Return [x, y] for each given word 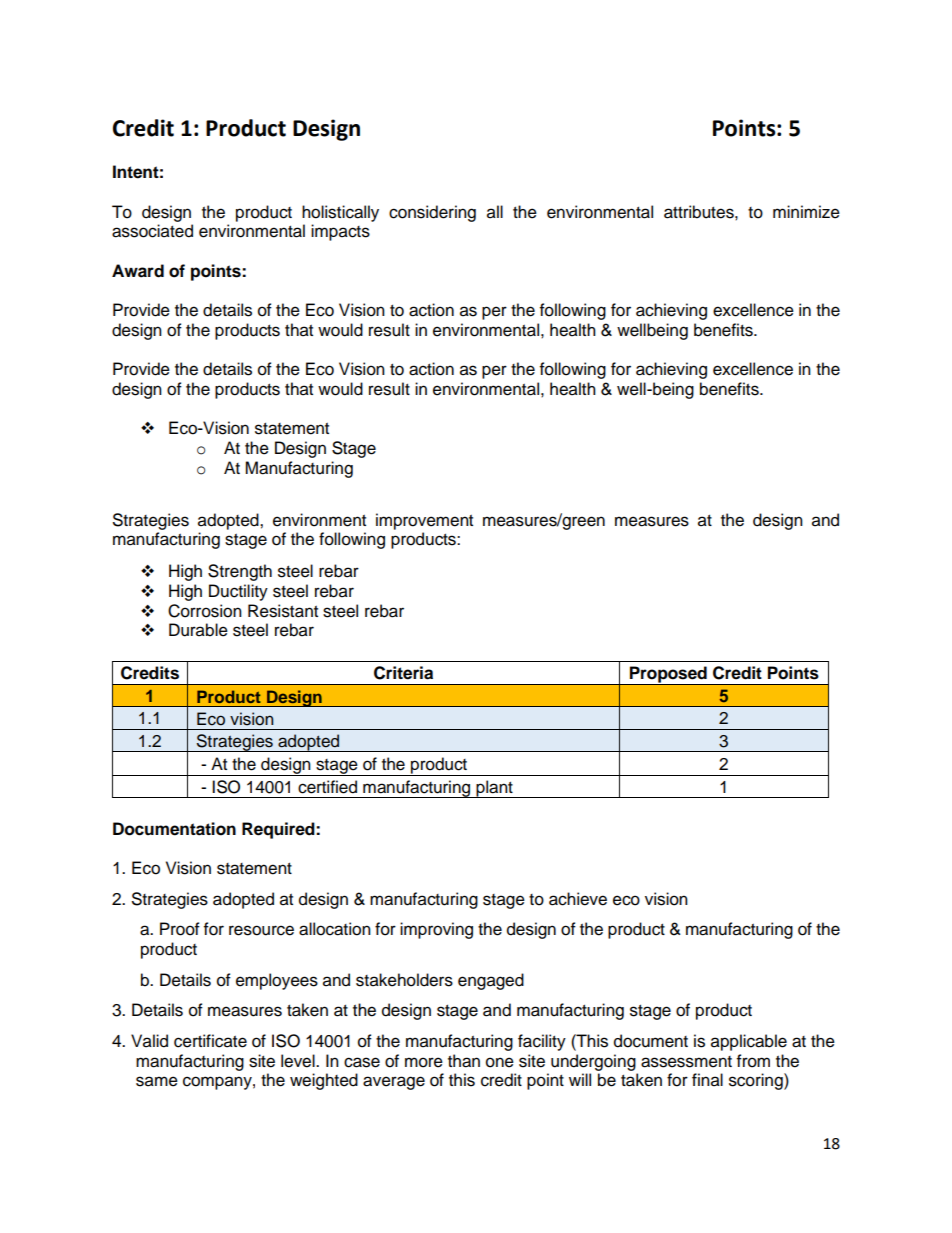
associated [152, 231]
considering [432, 213]
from [753, 1061]
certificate [210, 1041]
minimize [806, 212]
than [464, 1061]
